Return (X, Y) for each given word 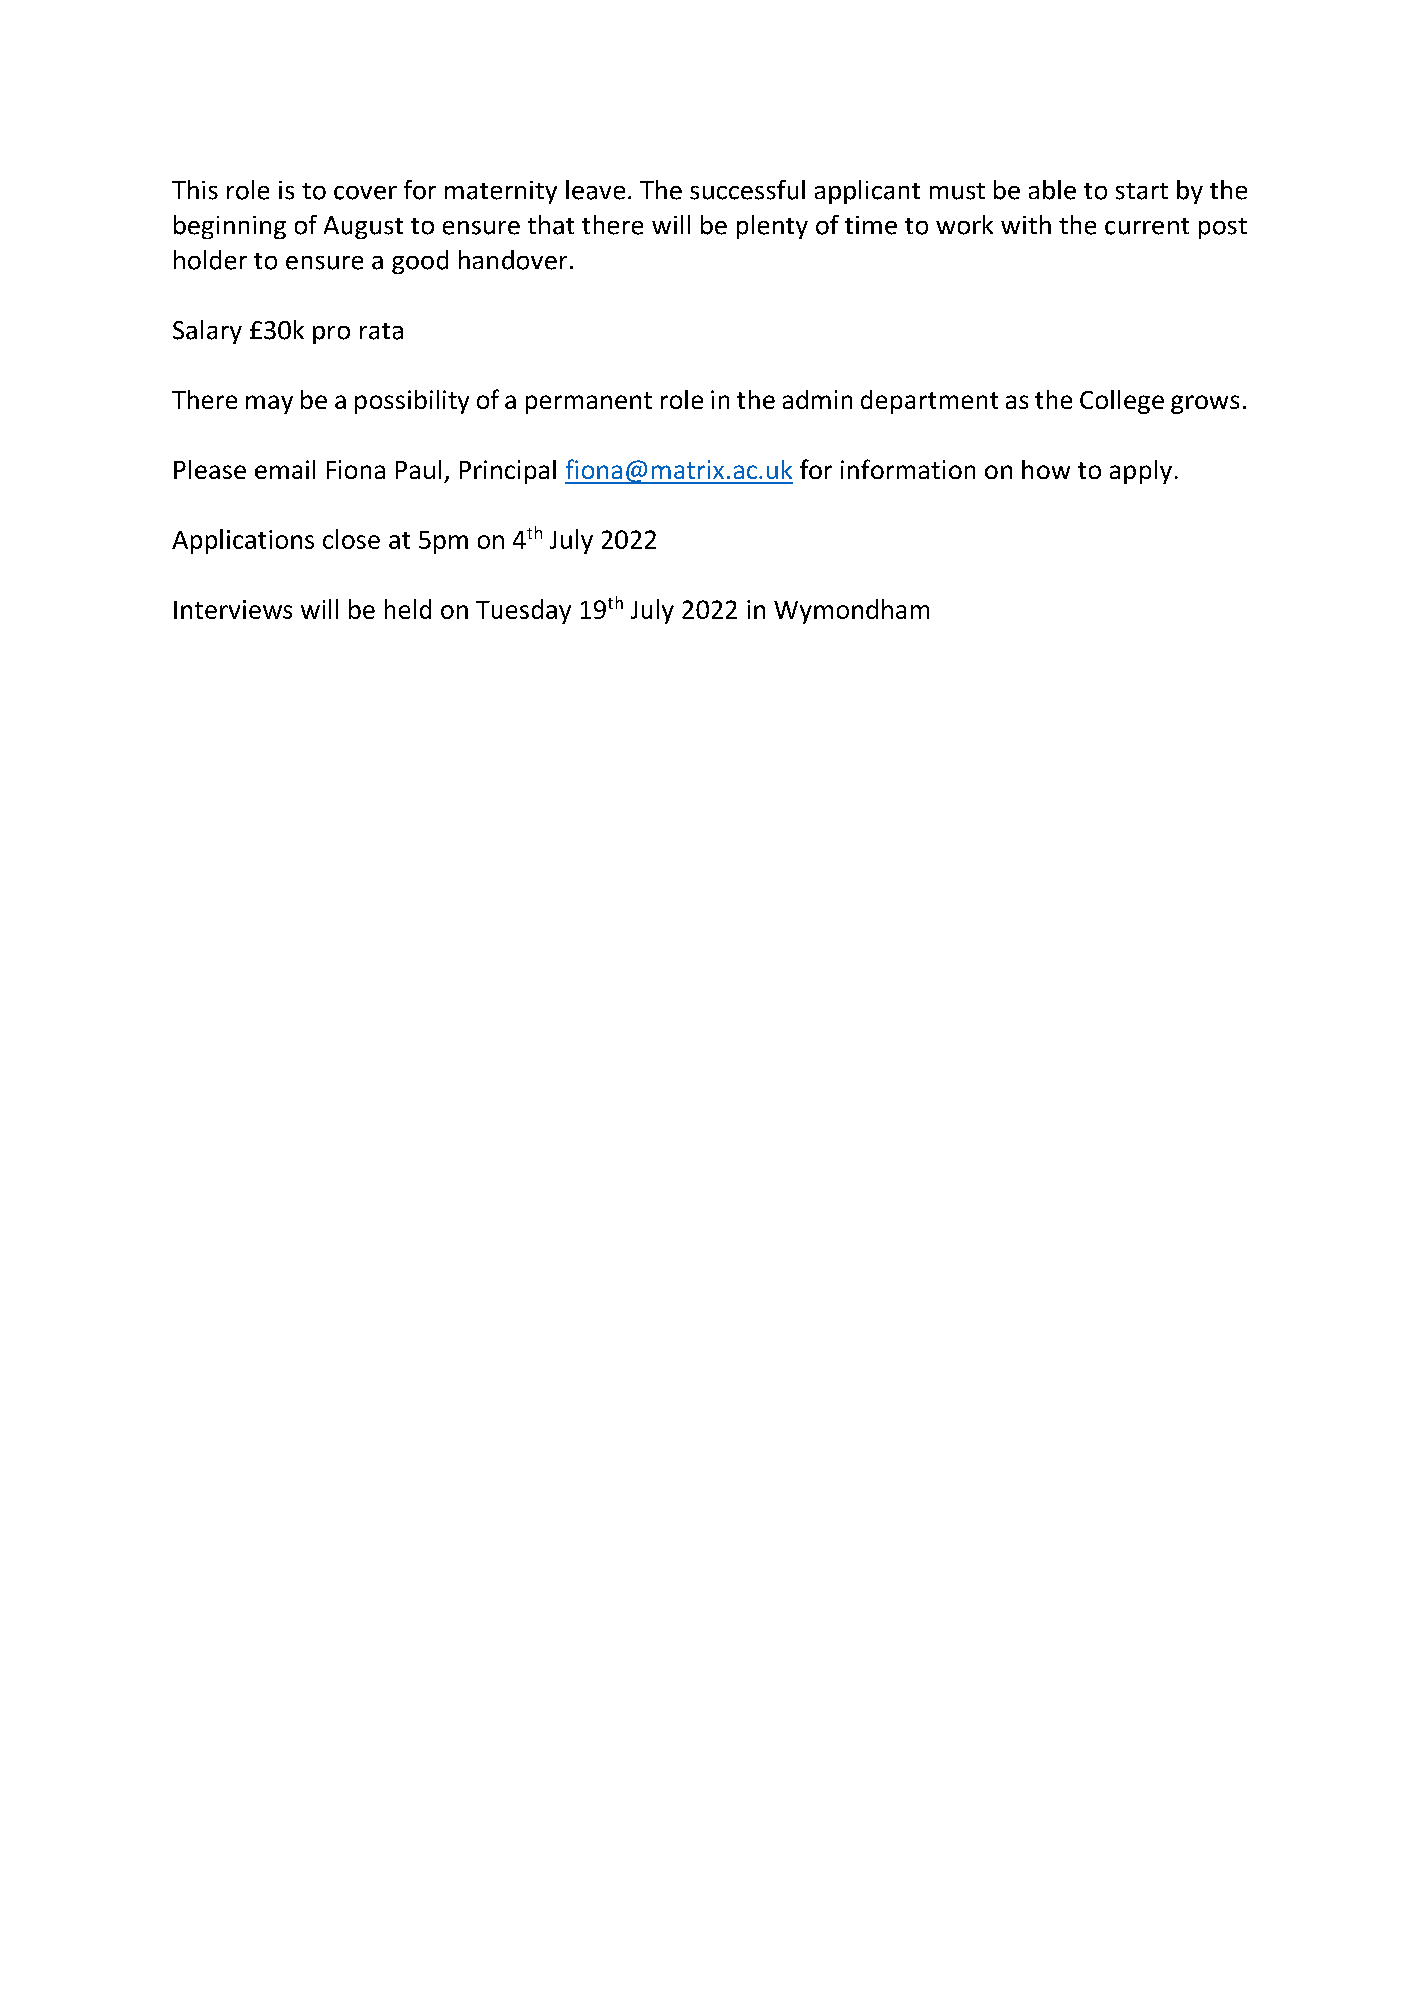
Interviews (233, 609)
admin (817, 399)
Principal (508, 472)
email (285, 469)
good (420, 262)
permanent (589, 403)
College (1122, 402)
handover (513, 260)
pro (331, 335)
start (1142, 191)
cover (365, 193)
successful (747, 190)
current (1147, 226)
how (1046, 469)
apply (1141, 472)
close (351, 539)
